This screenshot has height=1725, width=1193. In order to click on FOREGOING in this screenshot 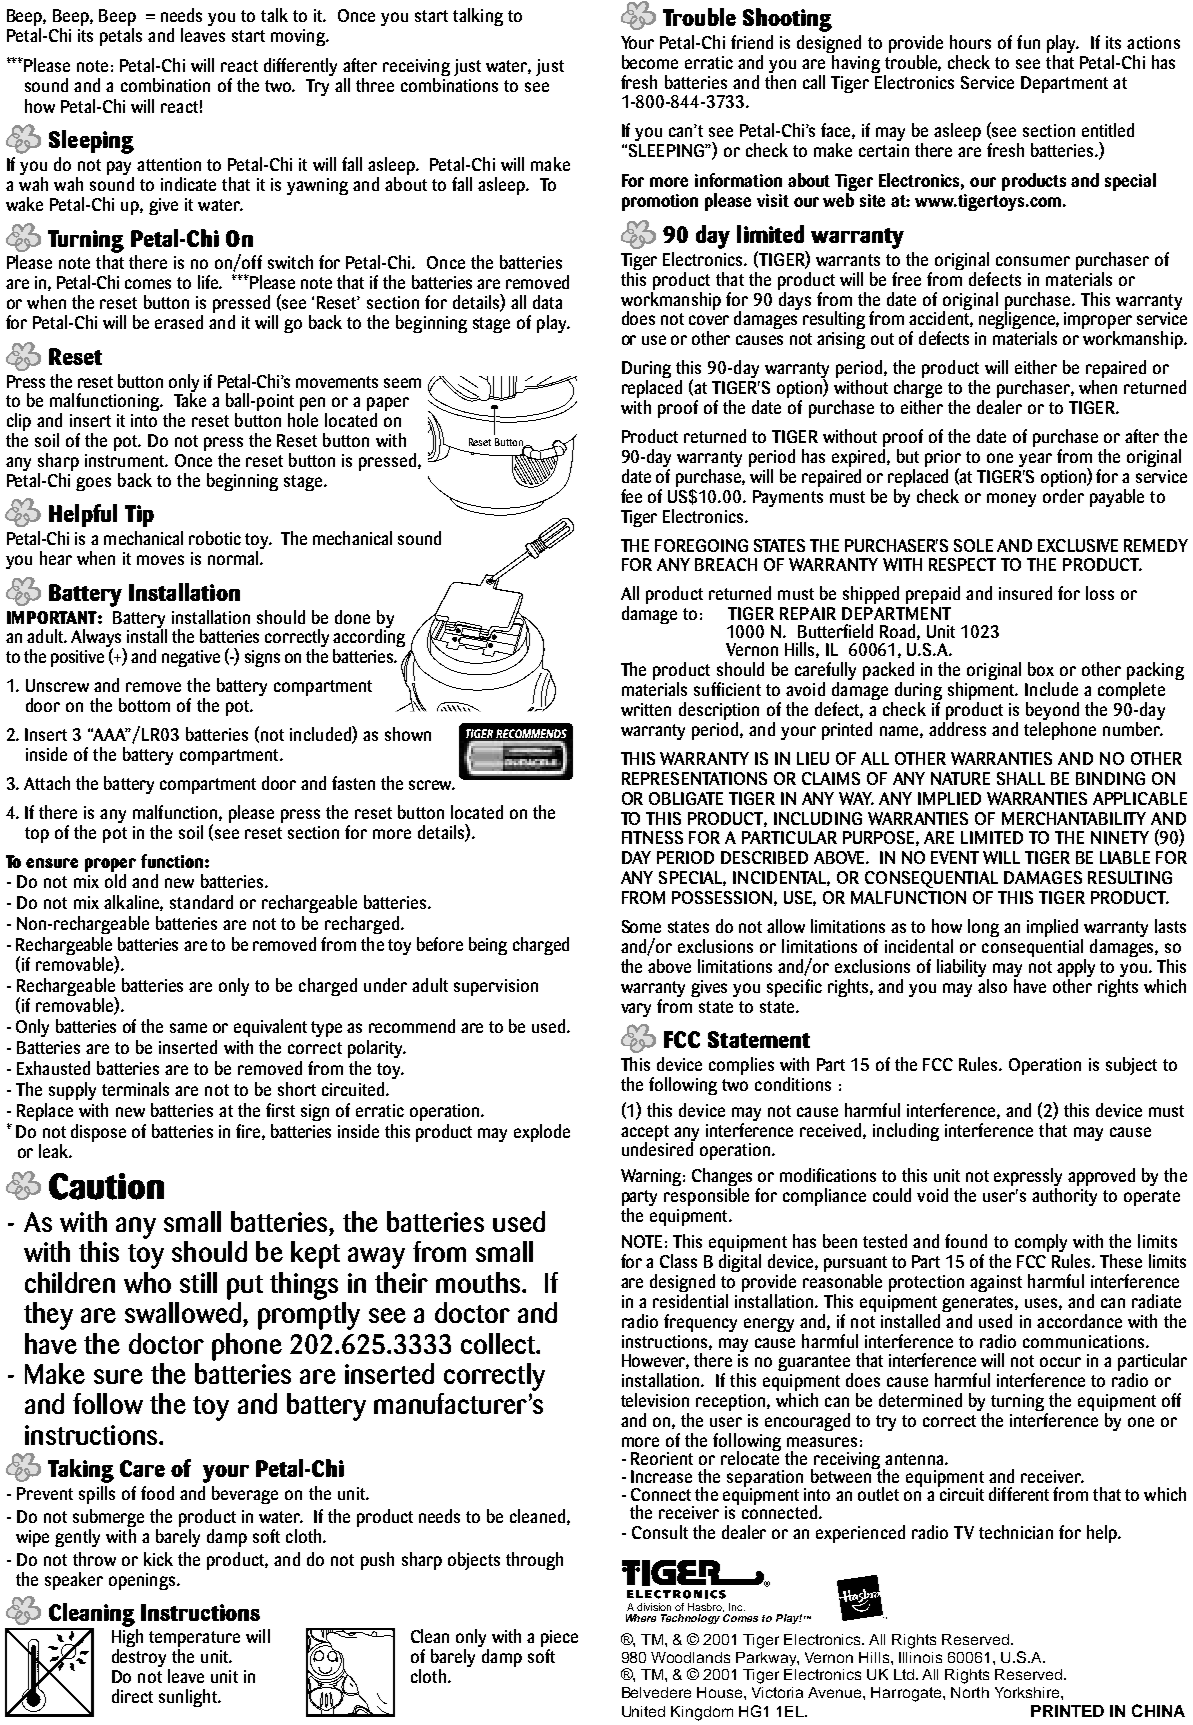, I will do `click(701, 545)`.
